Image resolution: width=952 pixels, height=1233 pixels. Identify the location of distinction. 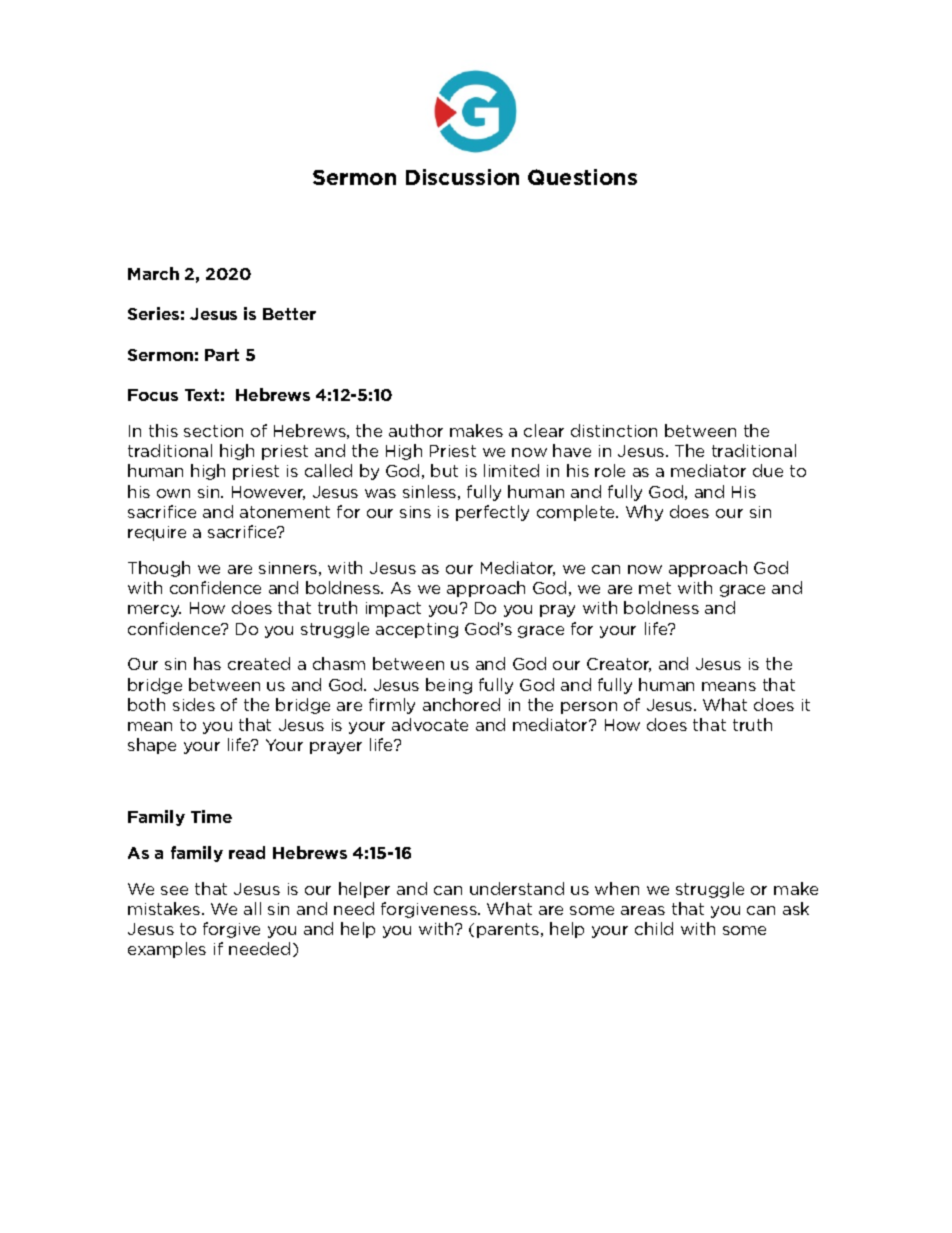
(614, 430).
